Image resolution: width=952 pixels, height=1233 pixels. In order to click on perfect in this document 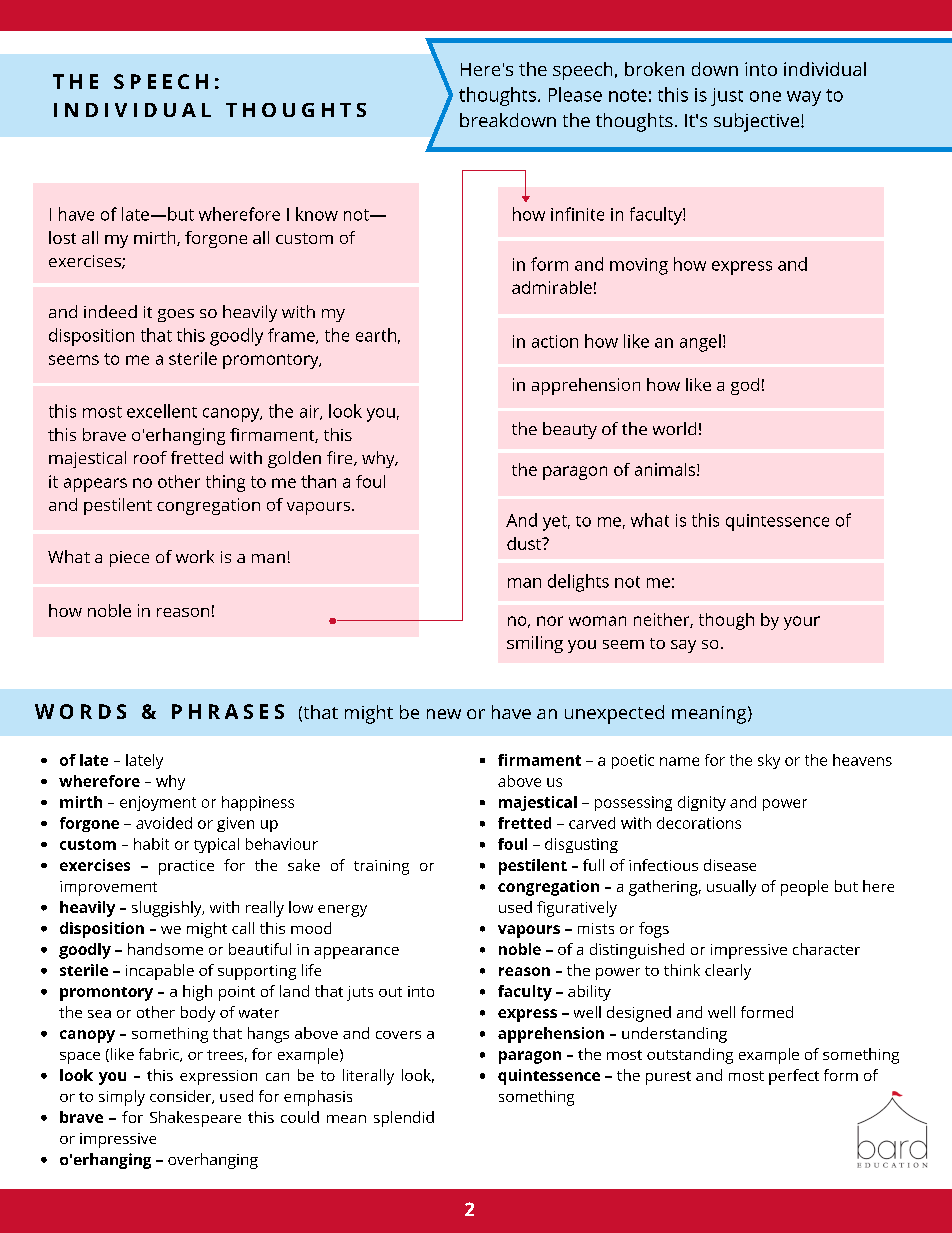, I will do `click(794, 1077)`.
